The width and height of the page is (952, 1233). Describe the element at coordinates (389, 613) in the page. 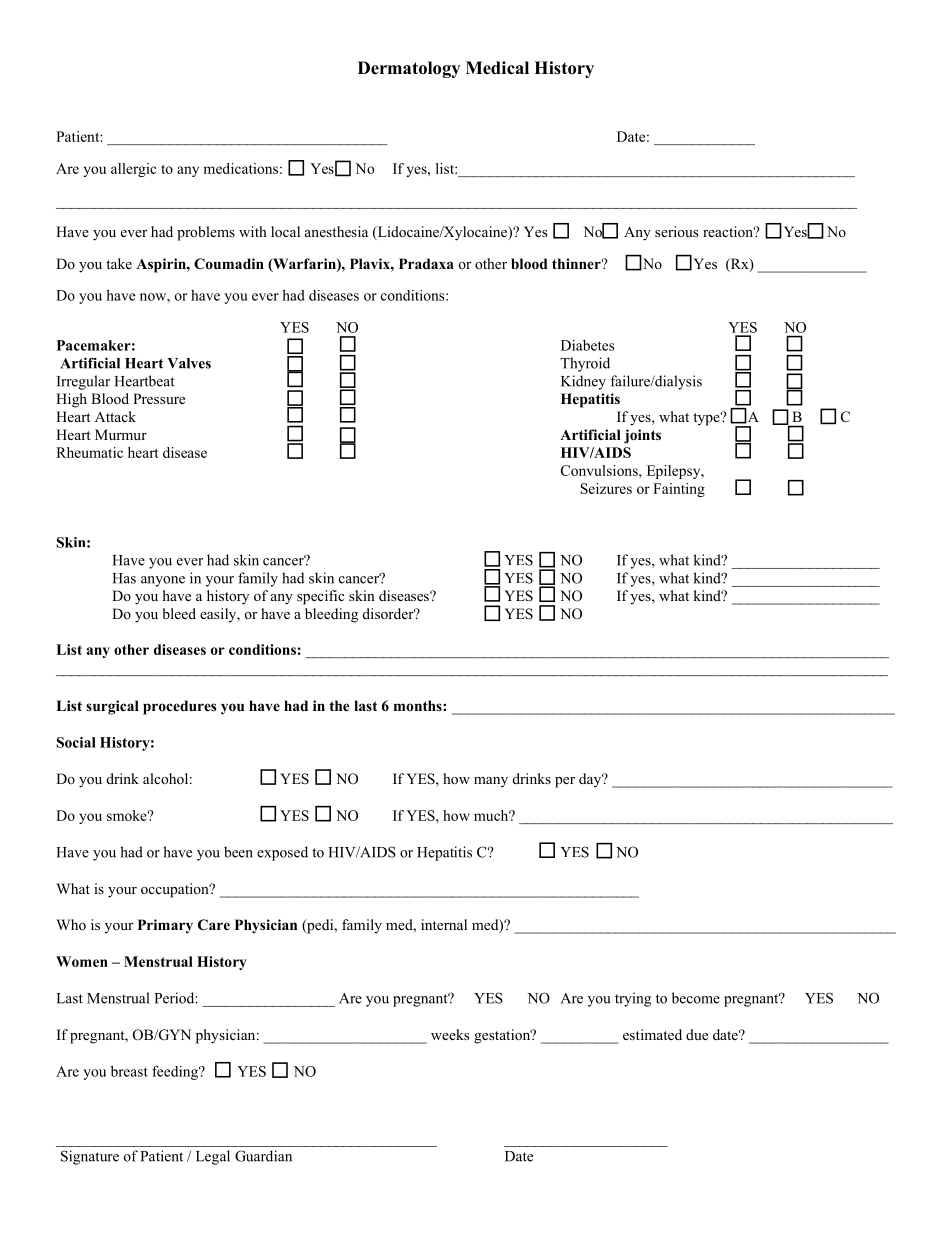

I see `disorder` at that location.
